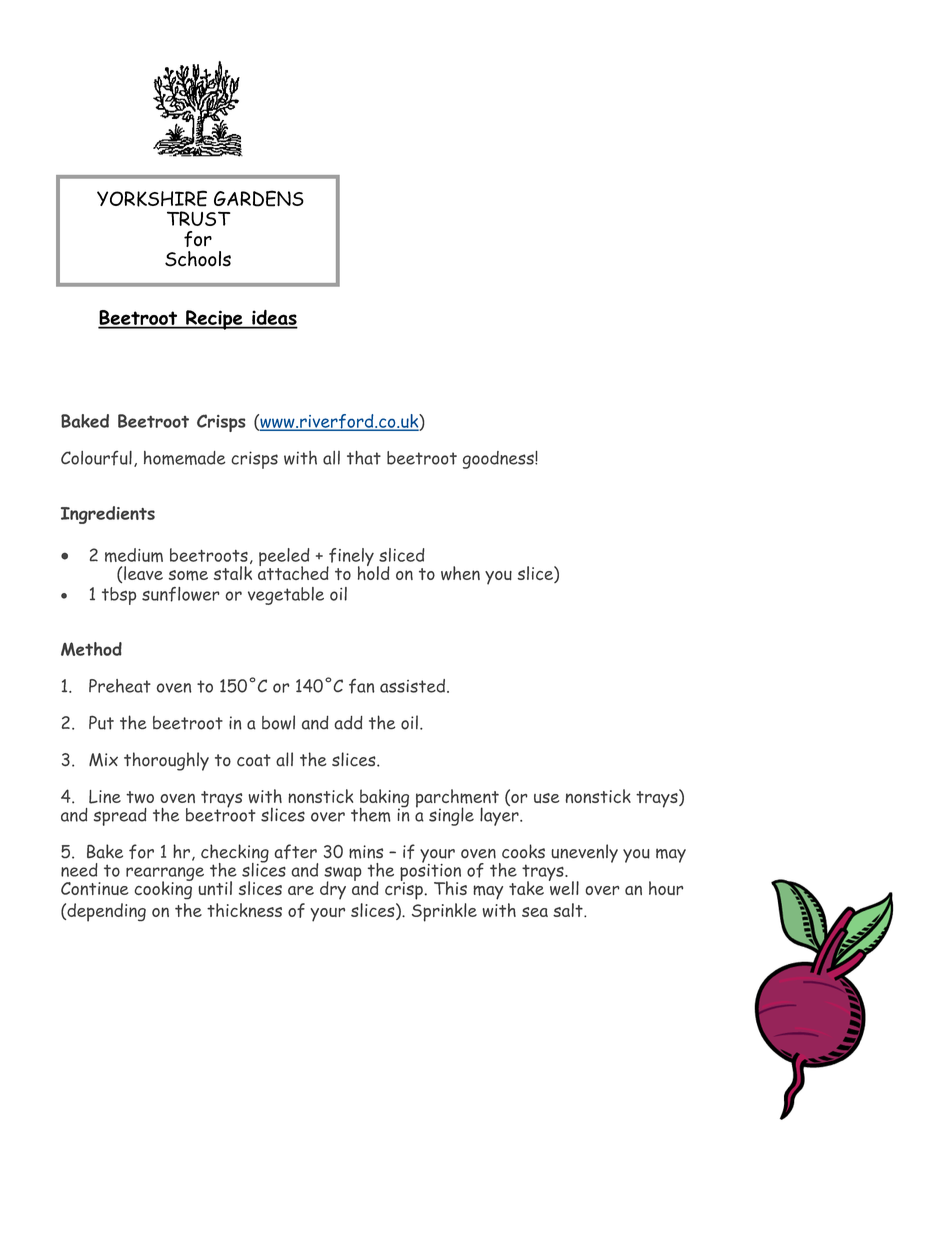 The height and width of the screenshot is (1233, 952). Describe the element at coordinates (499, 460) in the screenshot. I see `goodness` at that location.
